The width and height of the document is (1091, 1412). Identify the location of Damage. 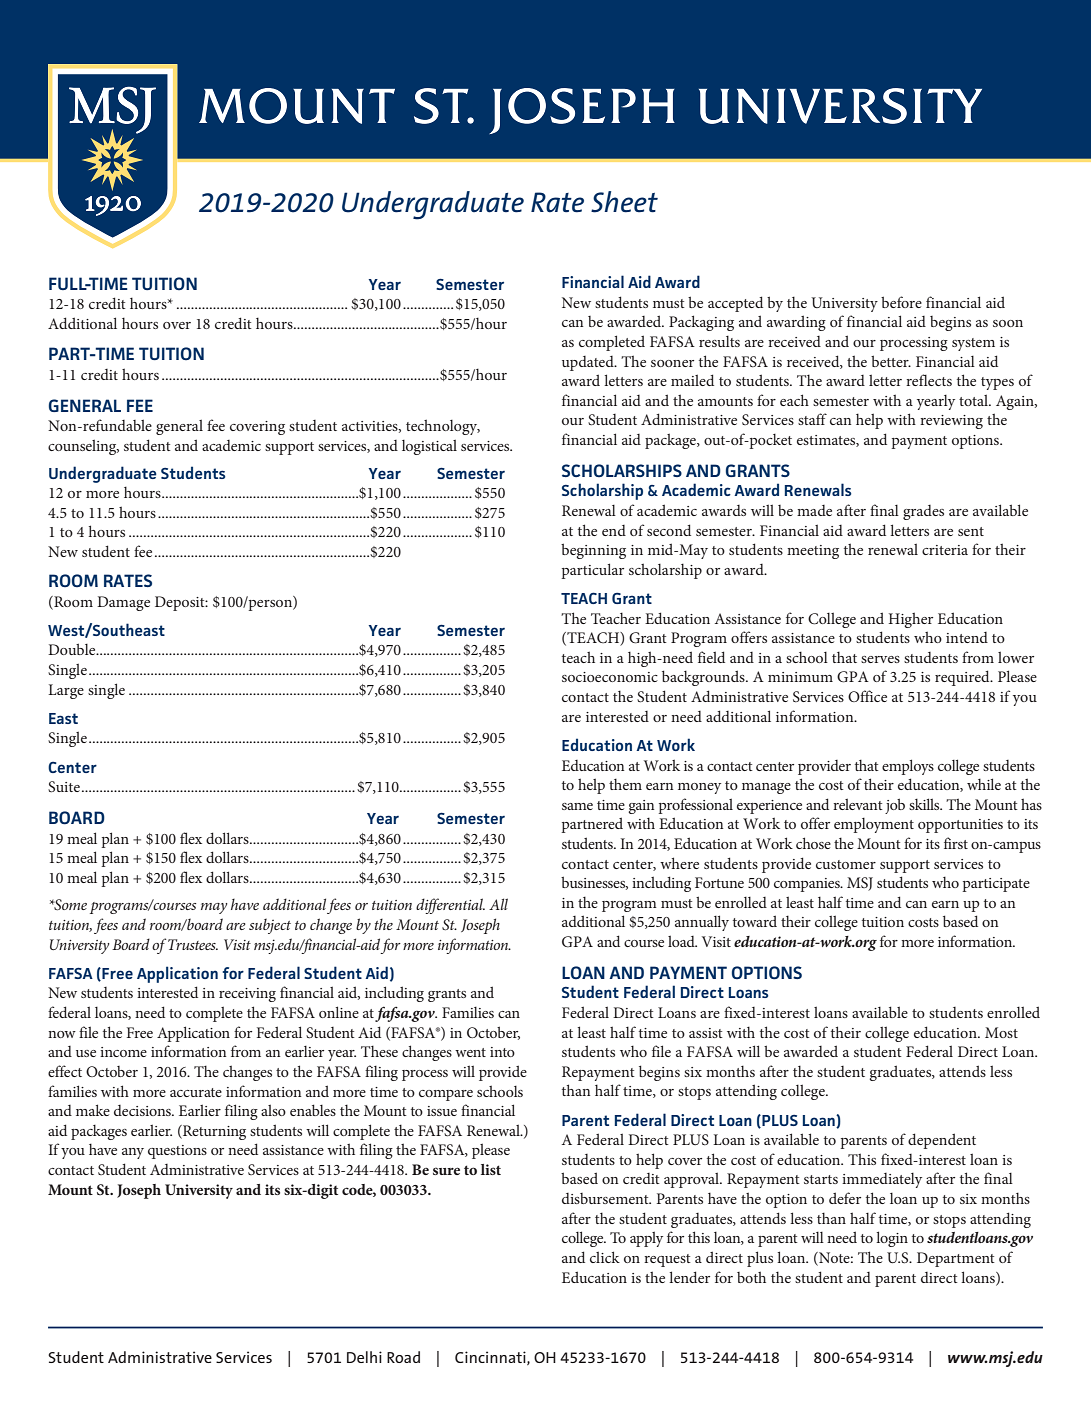
(123, 603).
